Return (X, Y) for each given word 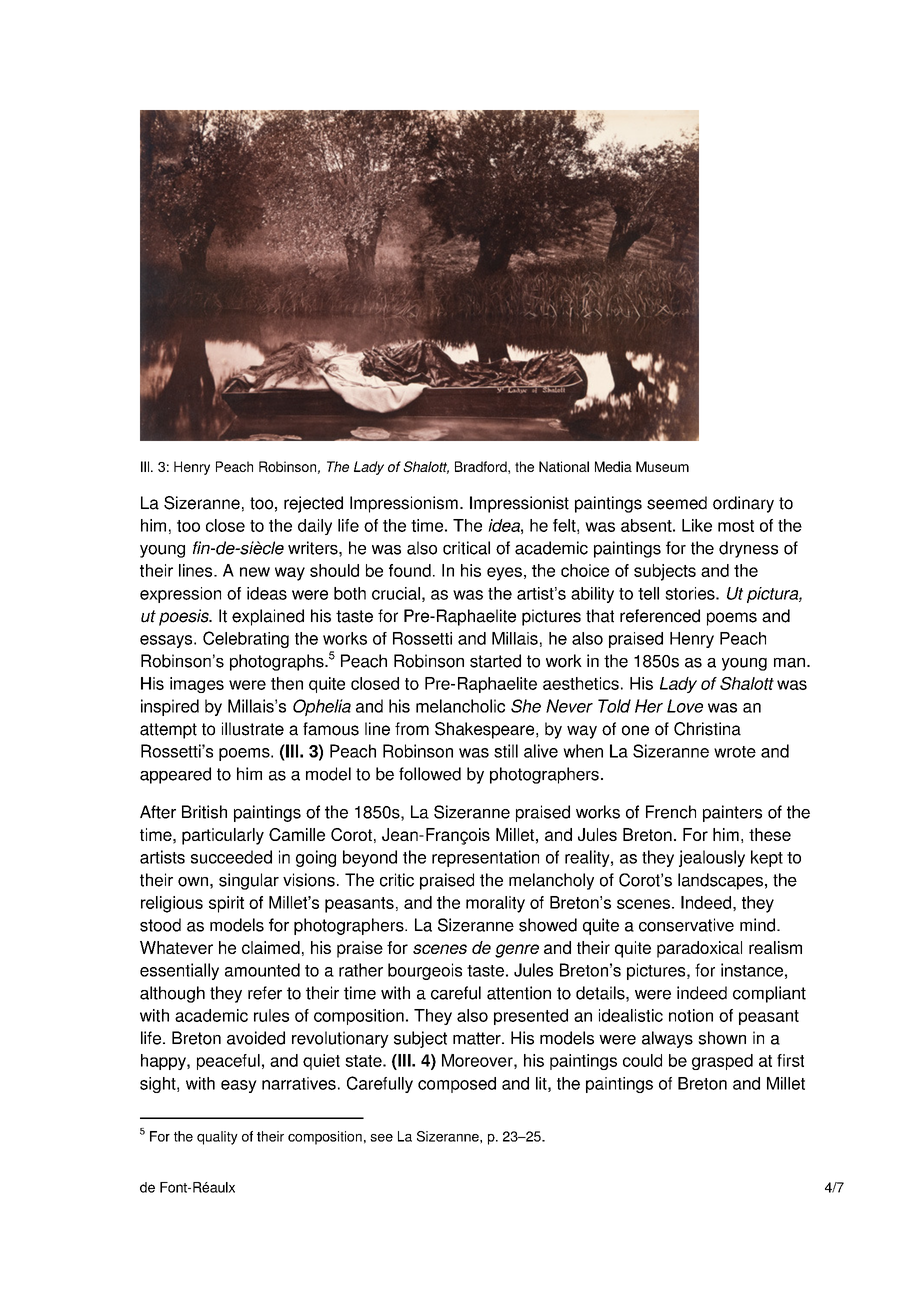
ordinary (743, 504)
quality (217, 1138)
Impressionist (519, 504)
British (204, 812)
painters (732, 813)
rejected (313, 504)
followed (430, 774)
